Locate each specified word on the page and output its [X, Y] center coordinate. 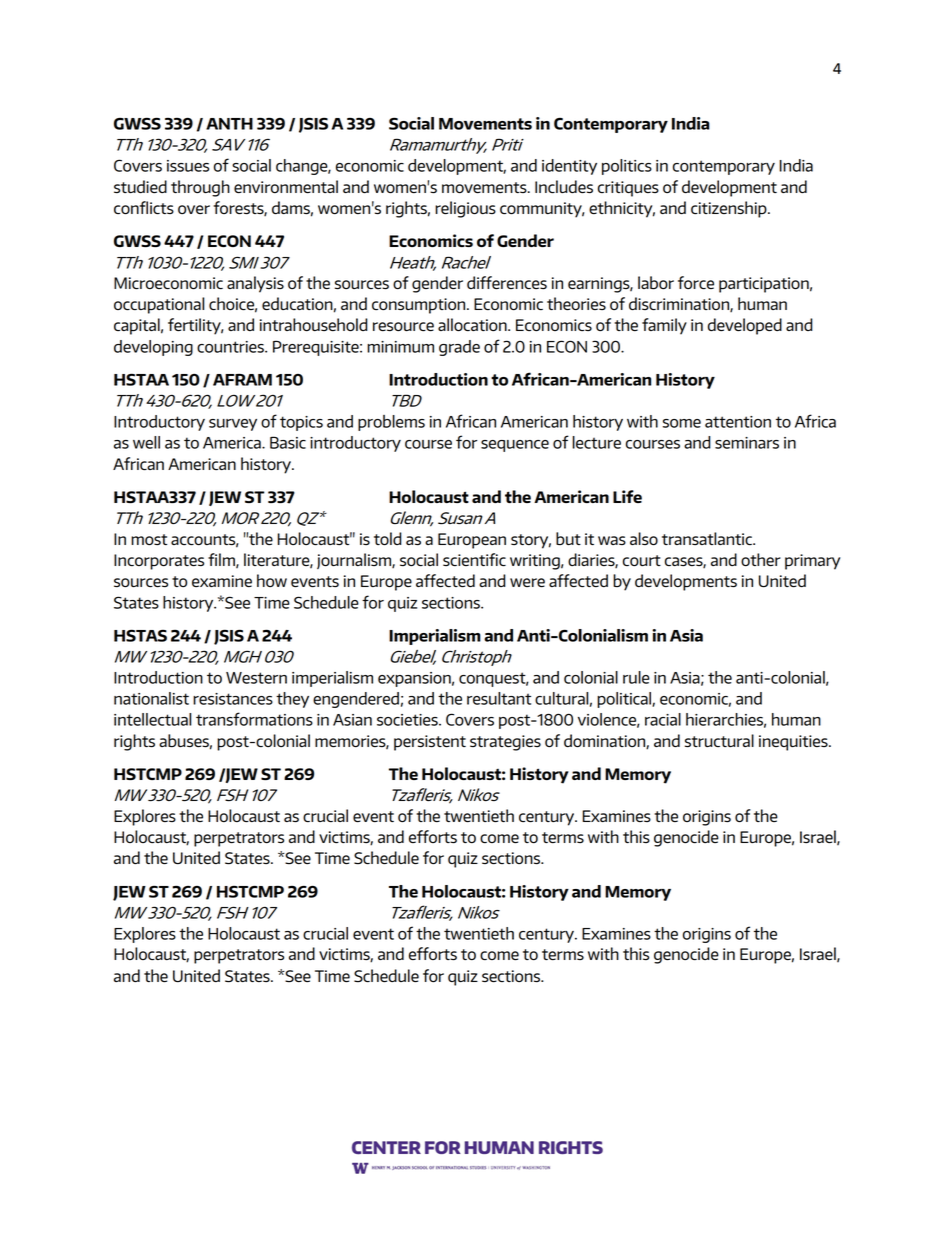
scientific [474, 560]
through [200, 188]
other [761, 560]
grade [459, 348]
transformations [254, 719]
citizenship [730, 209]
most [149, 540]
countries [231, 347]
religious [465, 209]
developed [745, 326]
